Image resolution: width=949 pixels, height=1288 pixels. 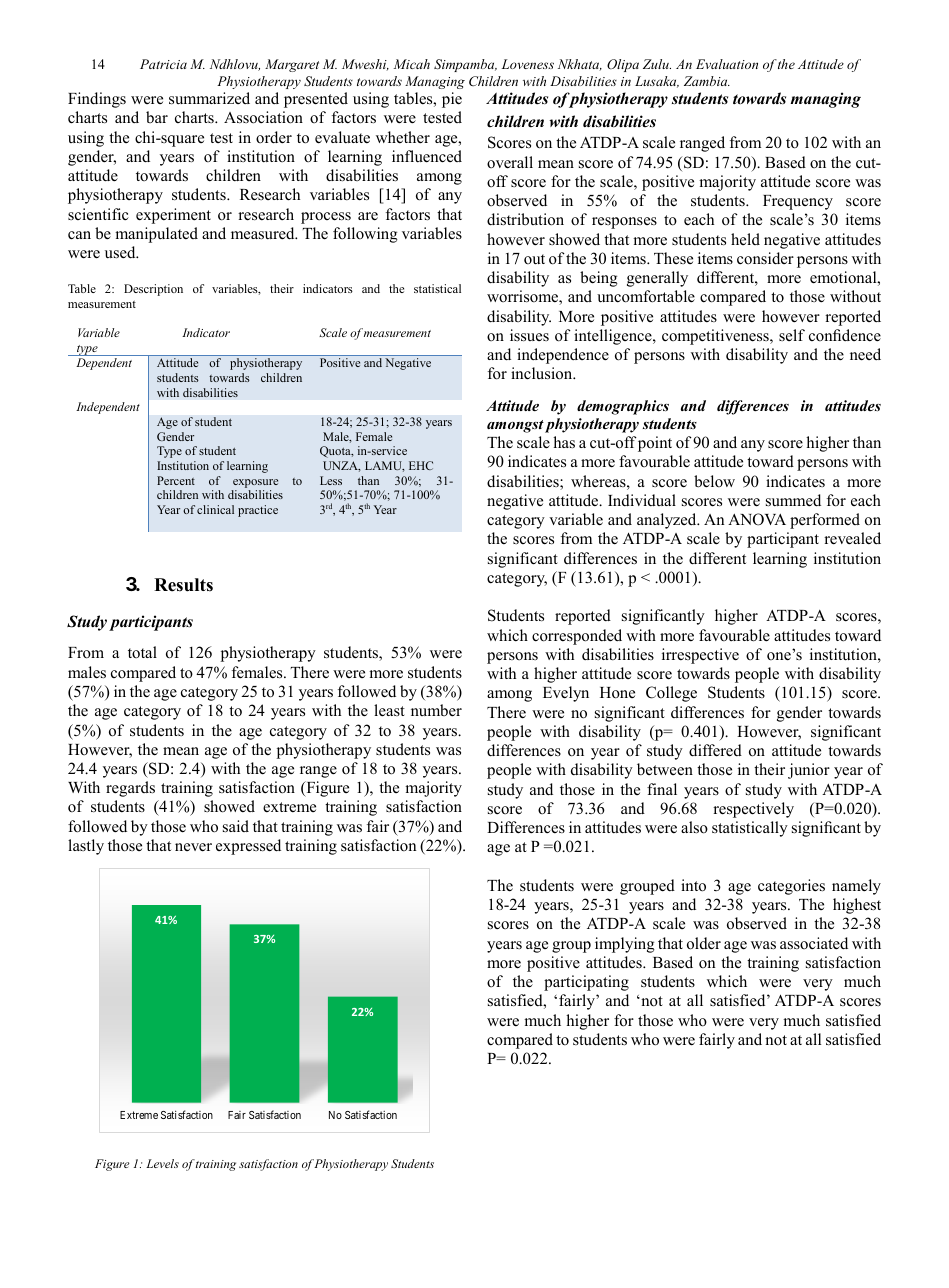 What do you see at coordinates (727, 64) in the page?
I see `Evaluation` at bounding box center [727, 64].
